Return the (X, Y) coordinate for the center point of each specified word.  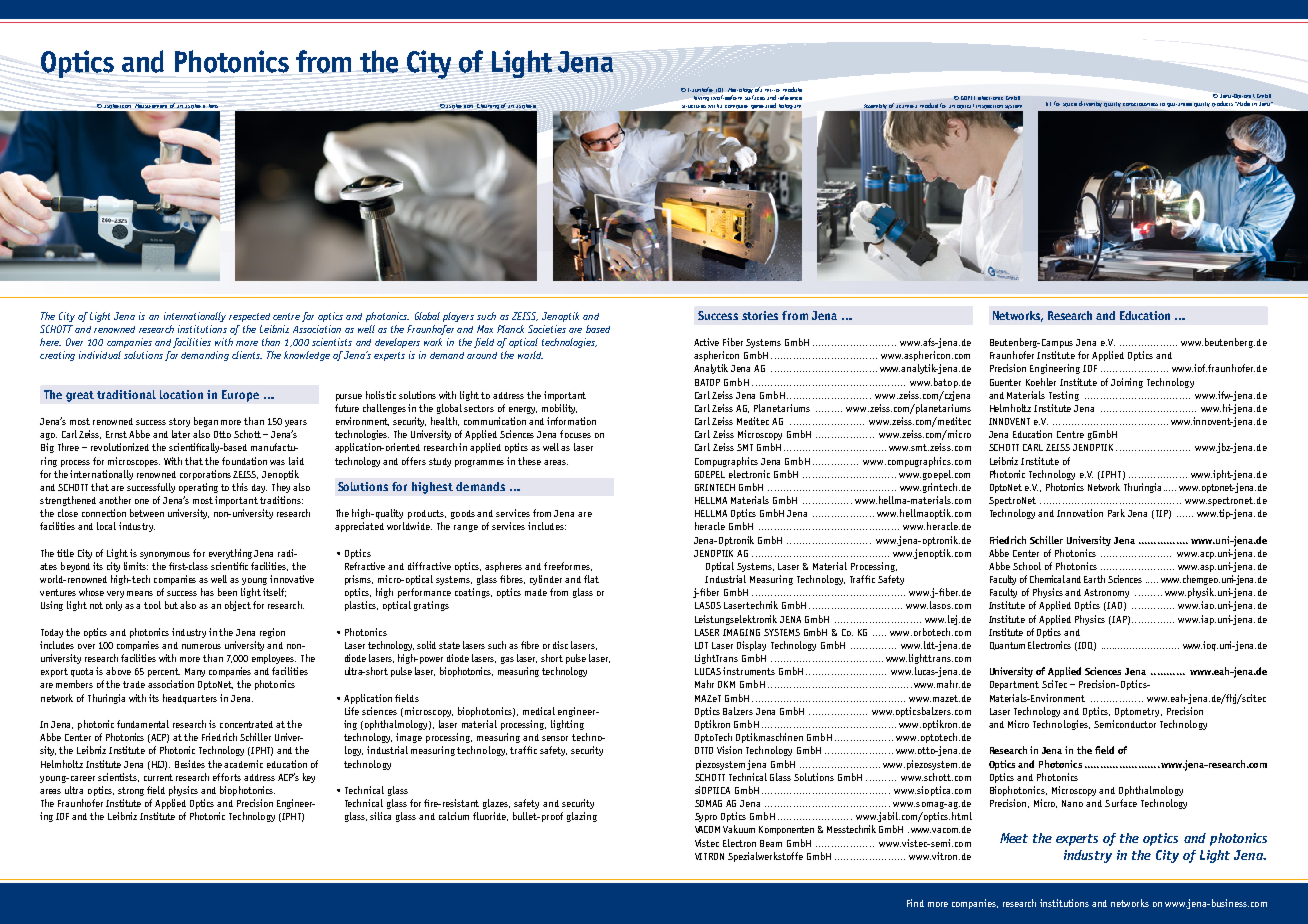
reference (790, 97)
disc (560, 645)
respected (249, 317)
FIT (1048, 104)
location (181, 394)
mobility (559, 409)
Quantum (1007, 646)
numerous (201, 646)
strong (131, 791)
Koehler (1041, 382)
